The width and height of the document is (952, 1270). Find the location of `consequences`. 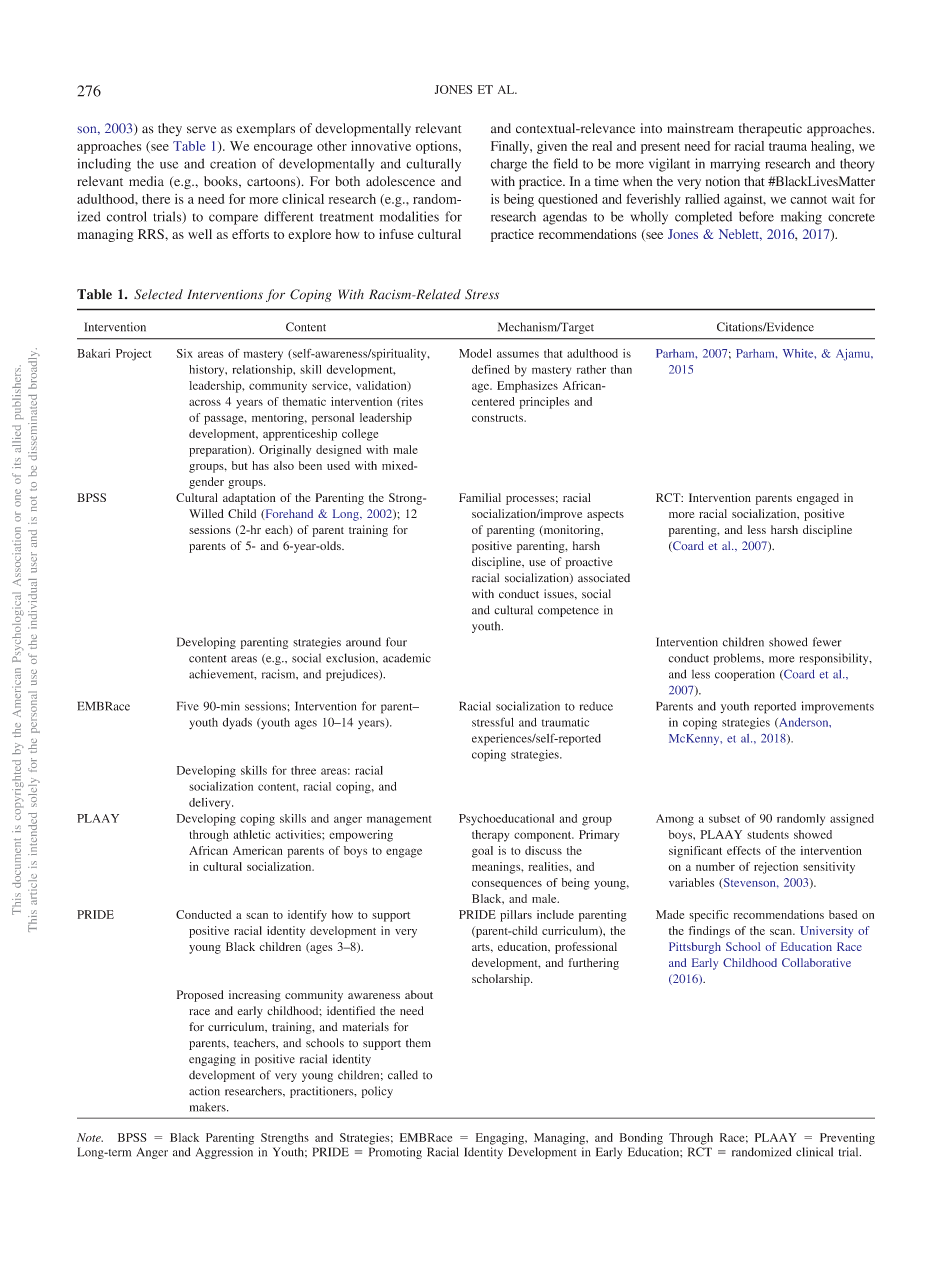

consequences is located at coordinates (507, 885).
